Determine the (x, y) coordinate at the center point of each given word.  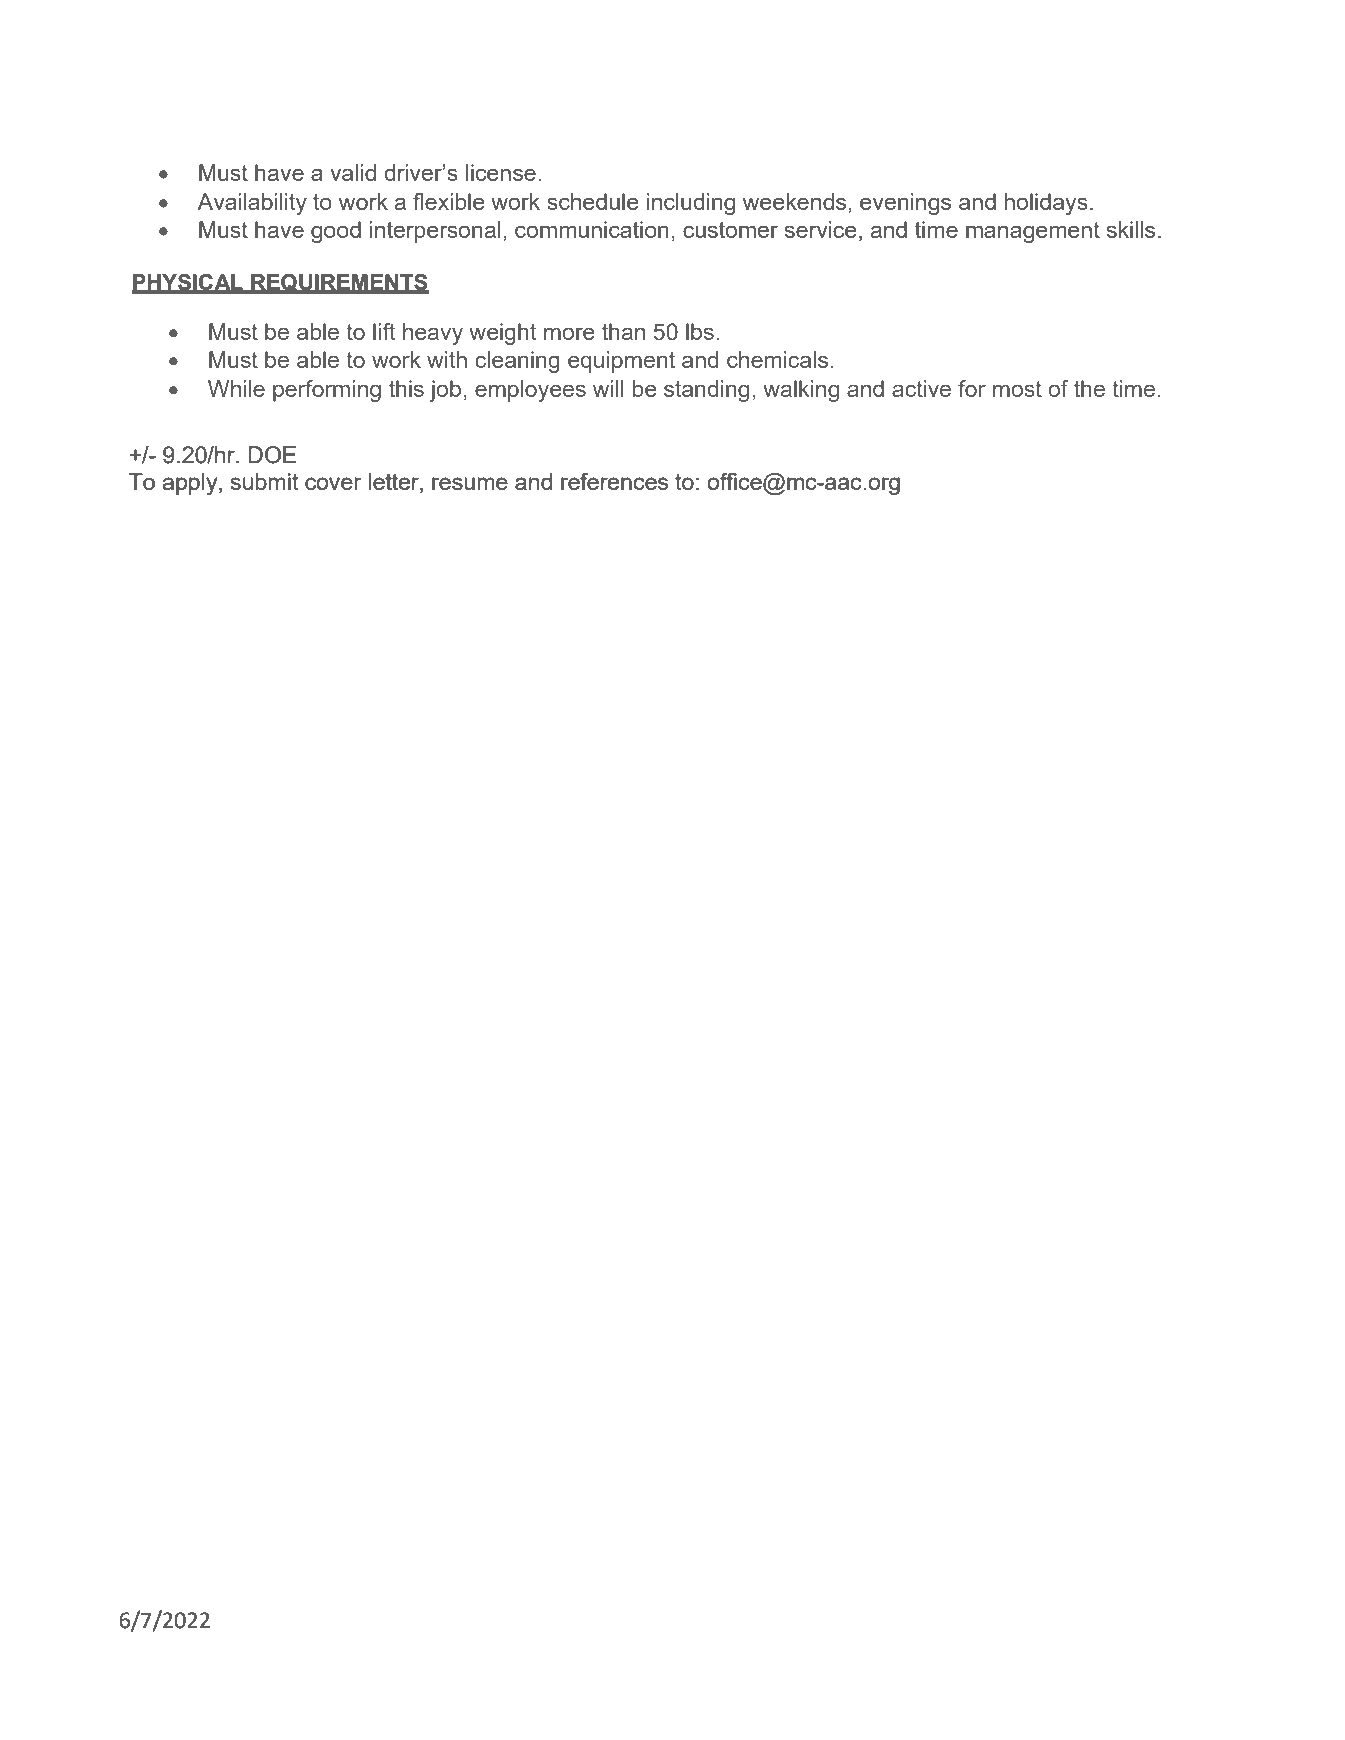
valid (353, 172)
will (608, 388)
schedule (593, 201)
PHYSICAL (188, 283)
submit (264, 481)
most (1017, 389)
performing (327, 391)
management (1033, 232)
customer (730, 230)
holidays (1046, 204)
